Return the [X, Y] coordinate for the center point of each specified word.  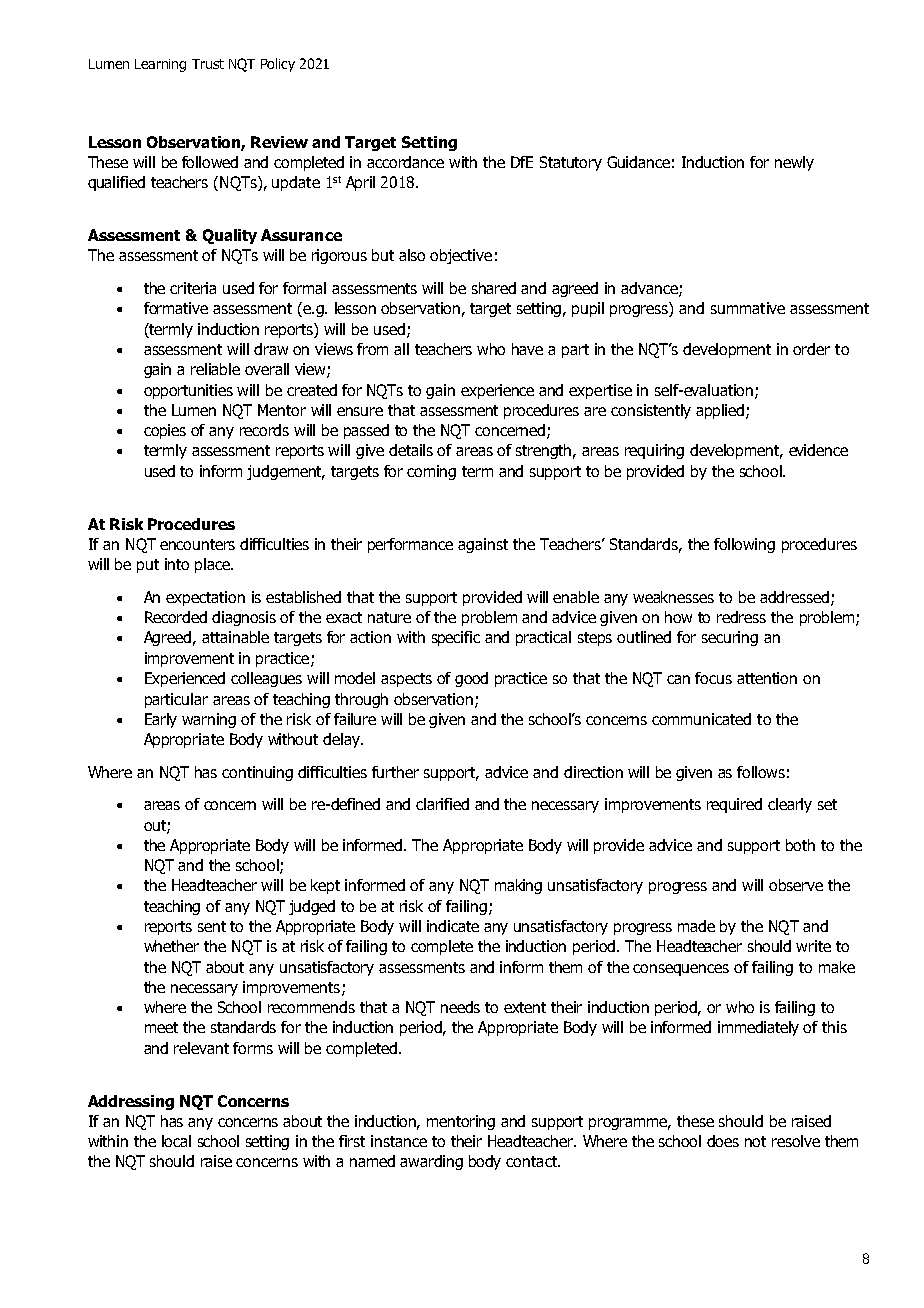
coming [431, 472]
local [176, 1141]
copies [165, 431]
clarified [442, 804]
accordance [405, 162]
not [755, 1141]
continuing [257, 773]
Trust [208, 64]
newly [794, 163]
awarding [431, 1162]
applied [721, 411]
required [734, 805]
